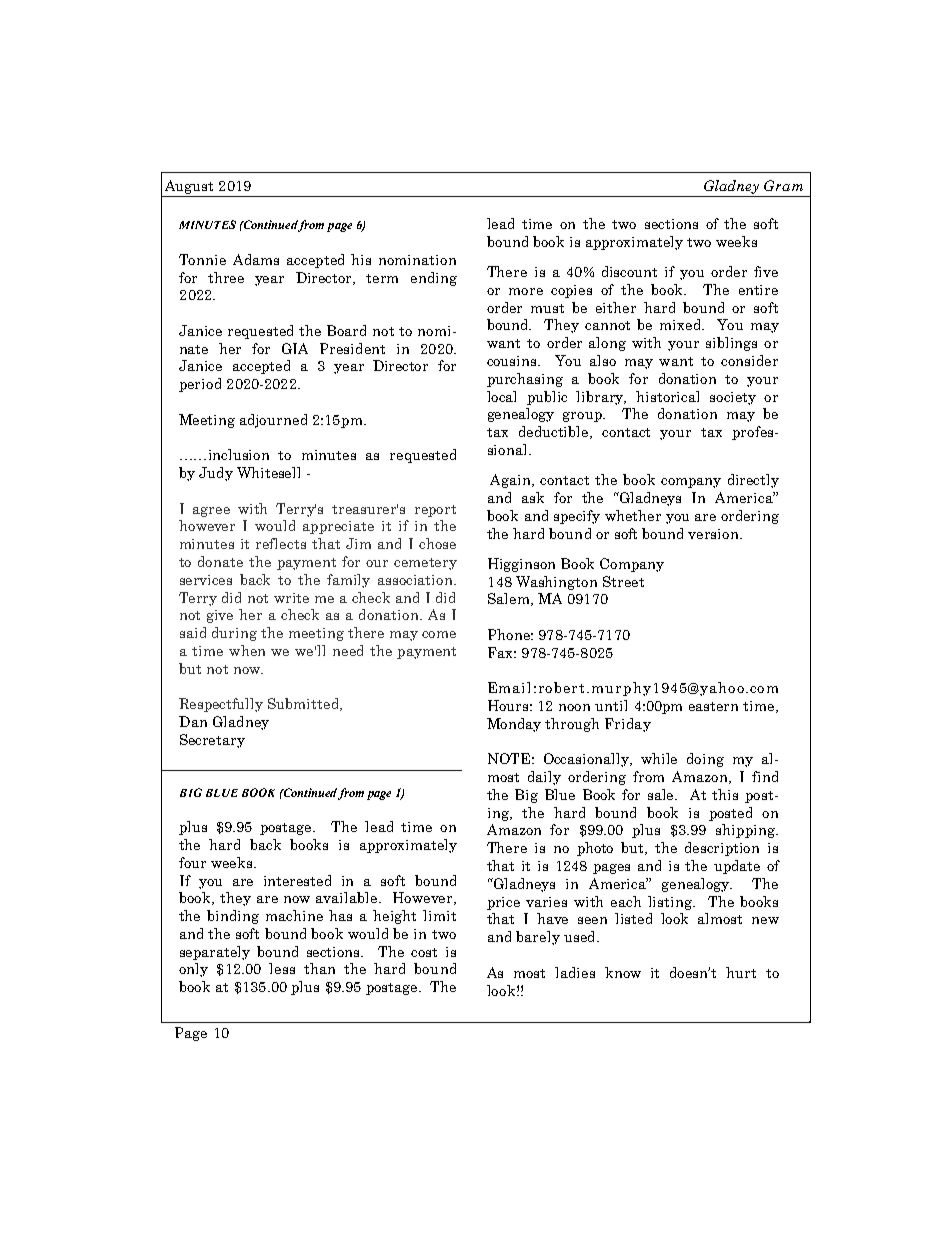  Describe the element at coordinates (282, 968) in the screenshot. I see `less` at that location.
